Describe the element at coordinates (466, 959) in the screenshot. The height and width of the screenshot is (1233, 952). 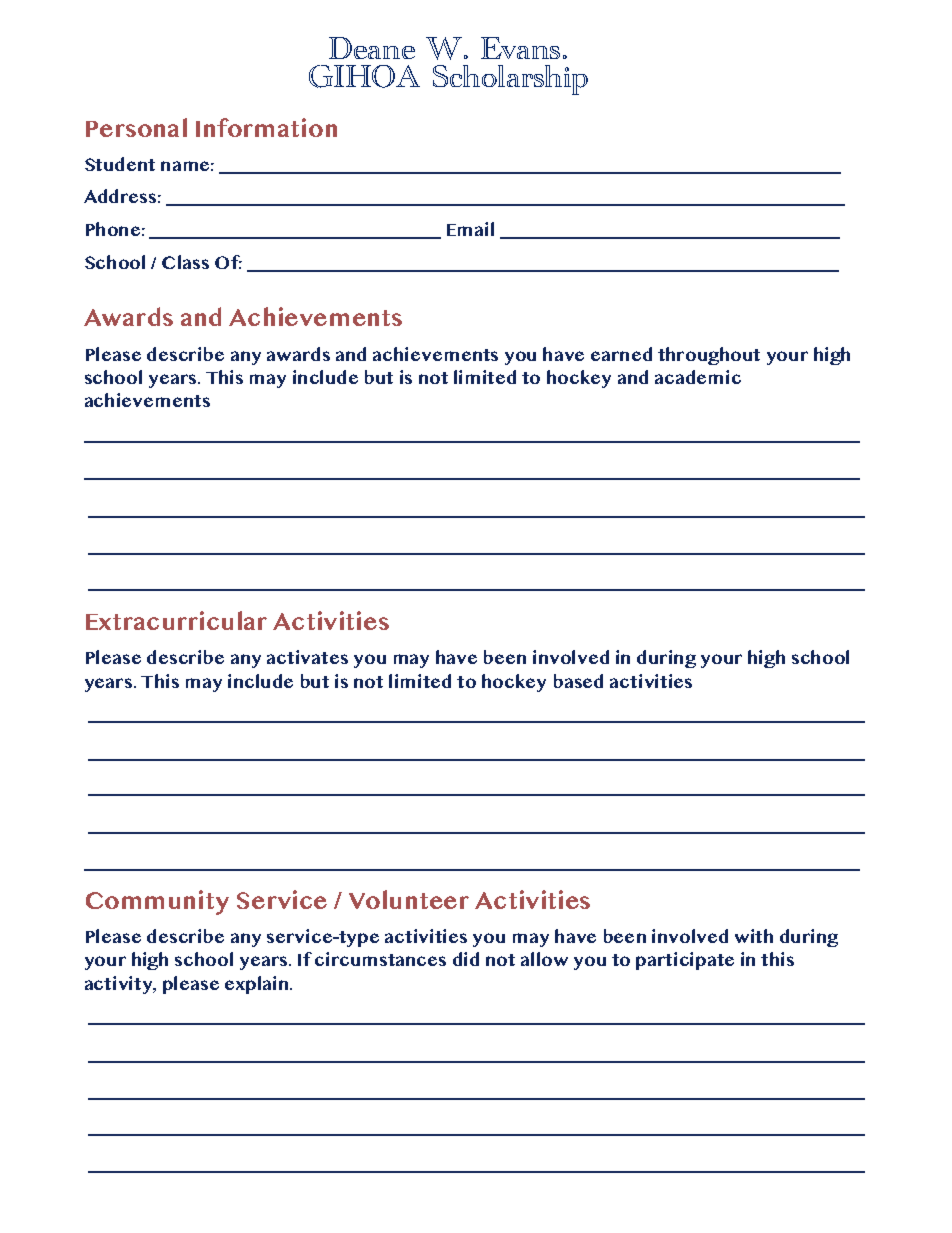
I see `did` at that location.
